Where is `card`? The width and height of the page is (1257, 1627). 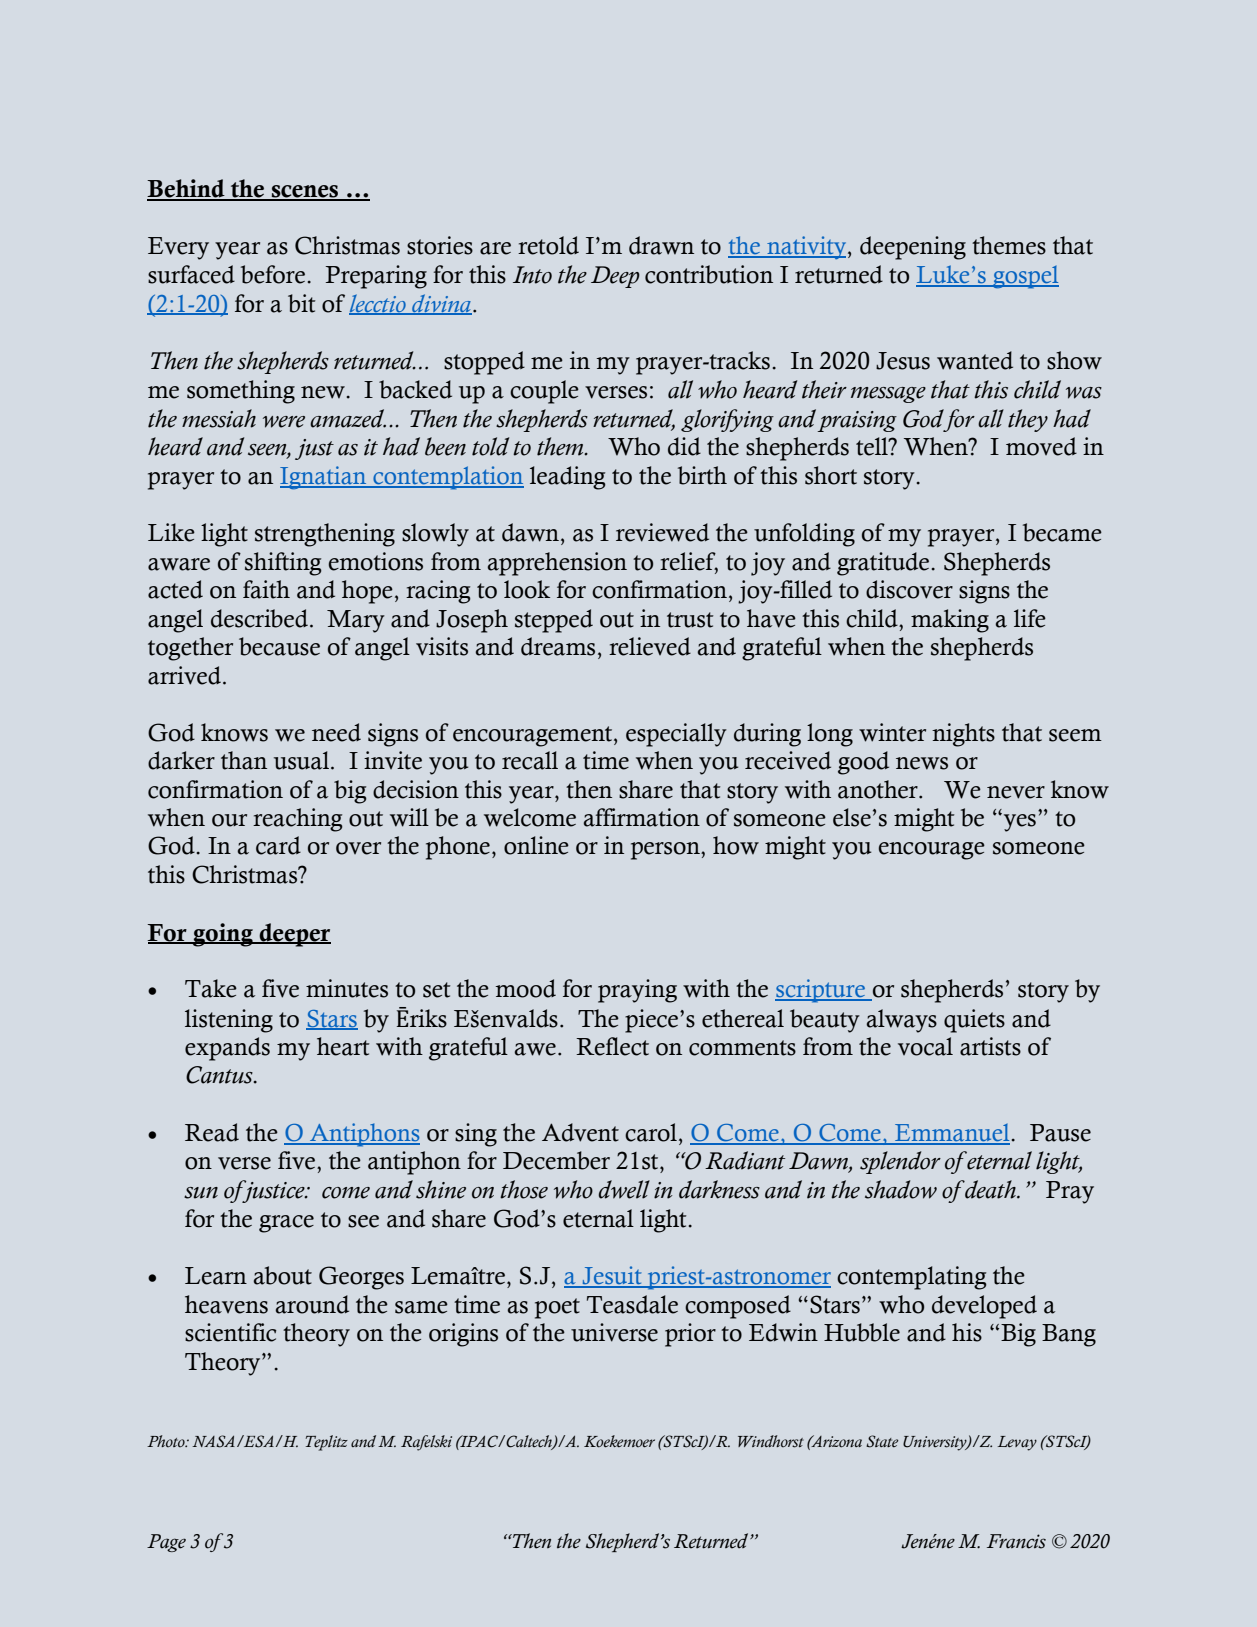
card is located at coordinates (278, 845).
